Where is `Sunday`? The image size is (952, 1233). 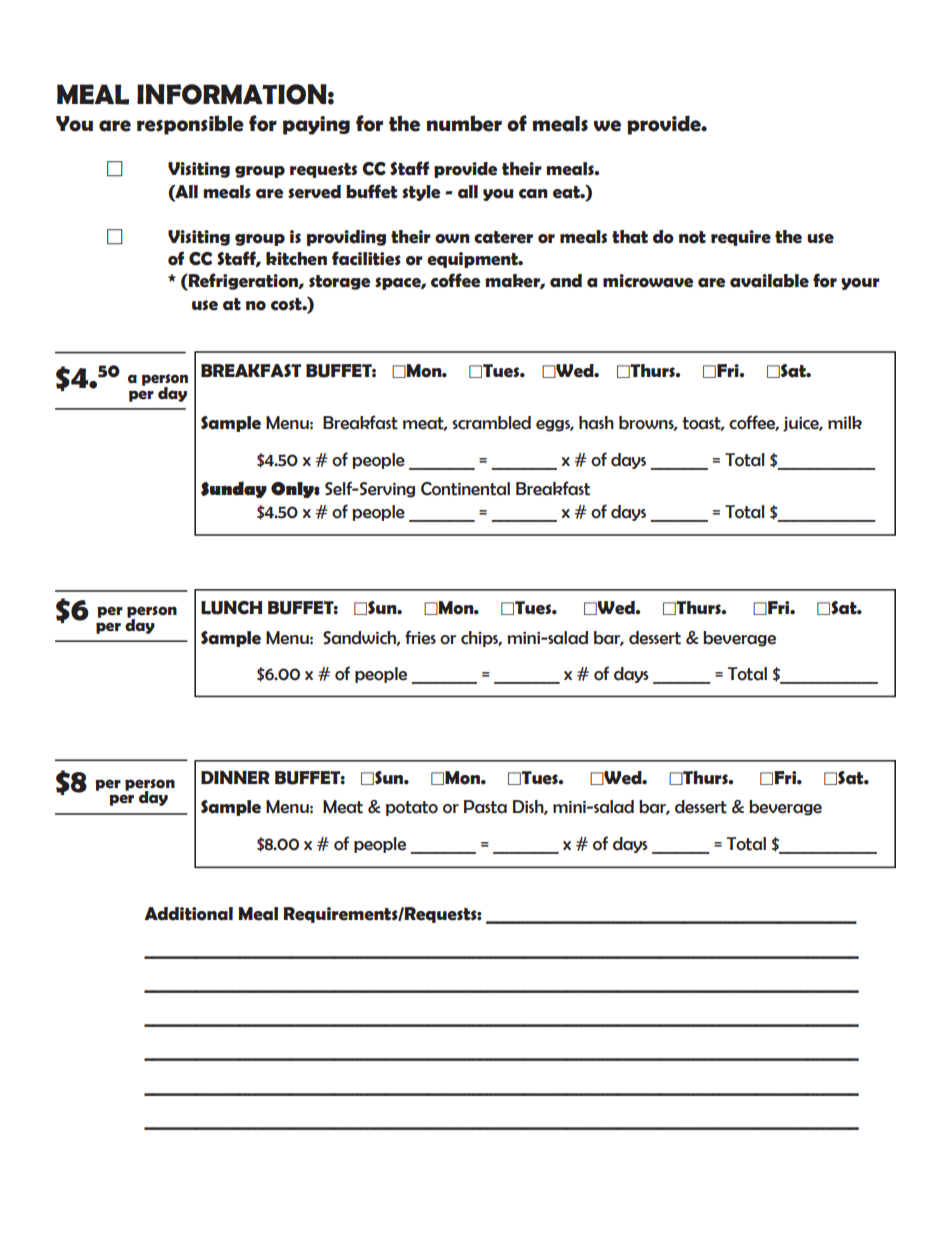 Sunday is located at coordinates (234, 489).
